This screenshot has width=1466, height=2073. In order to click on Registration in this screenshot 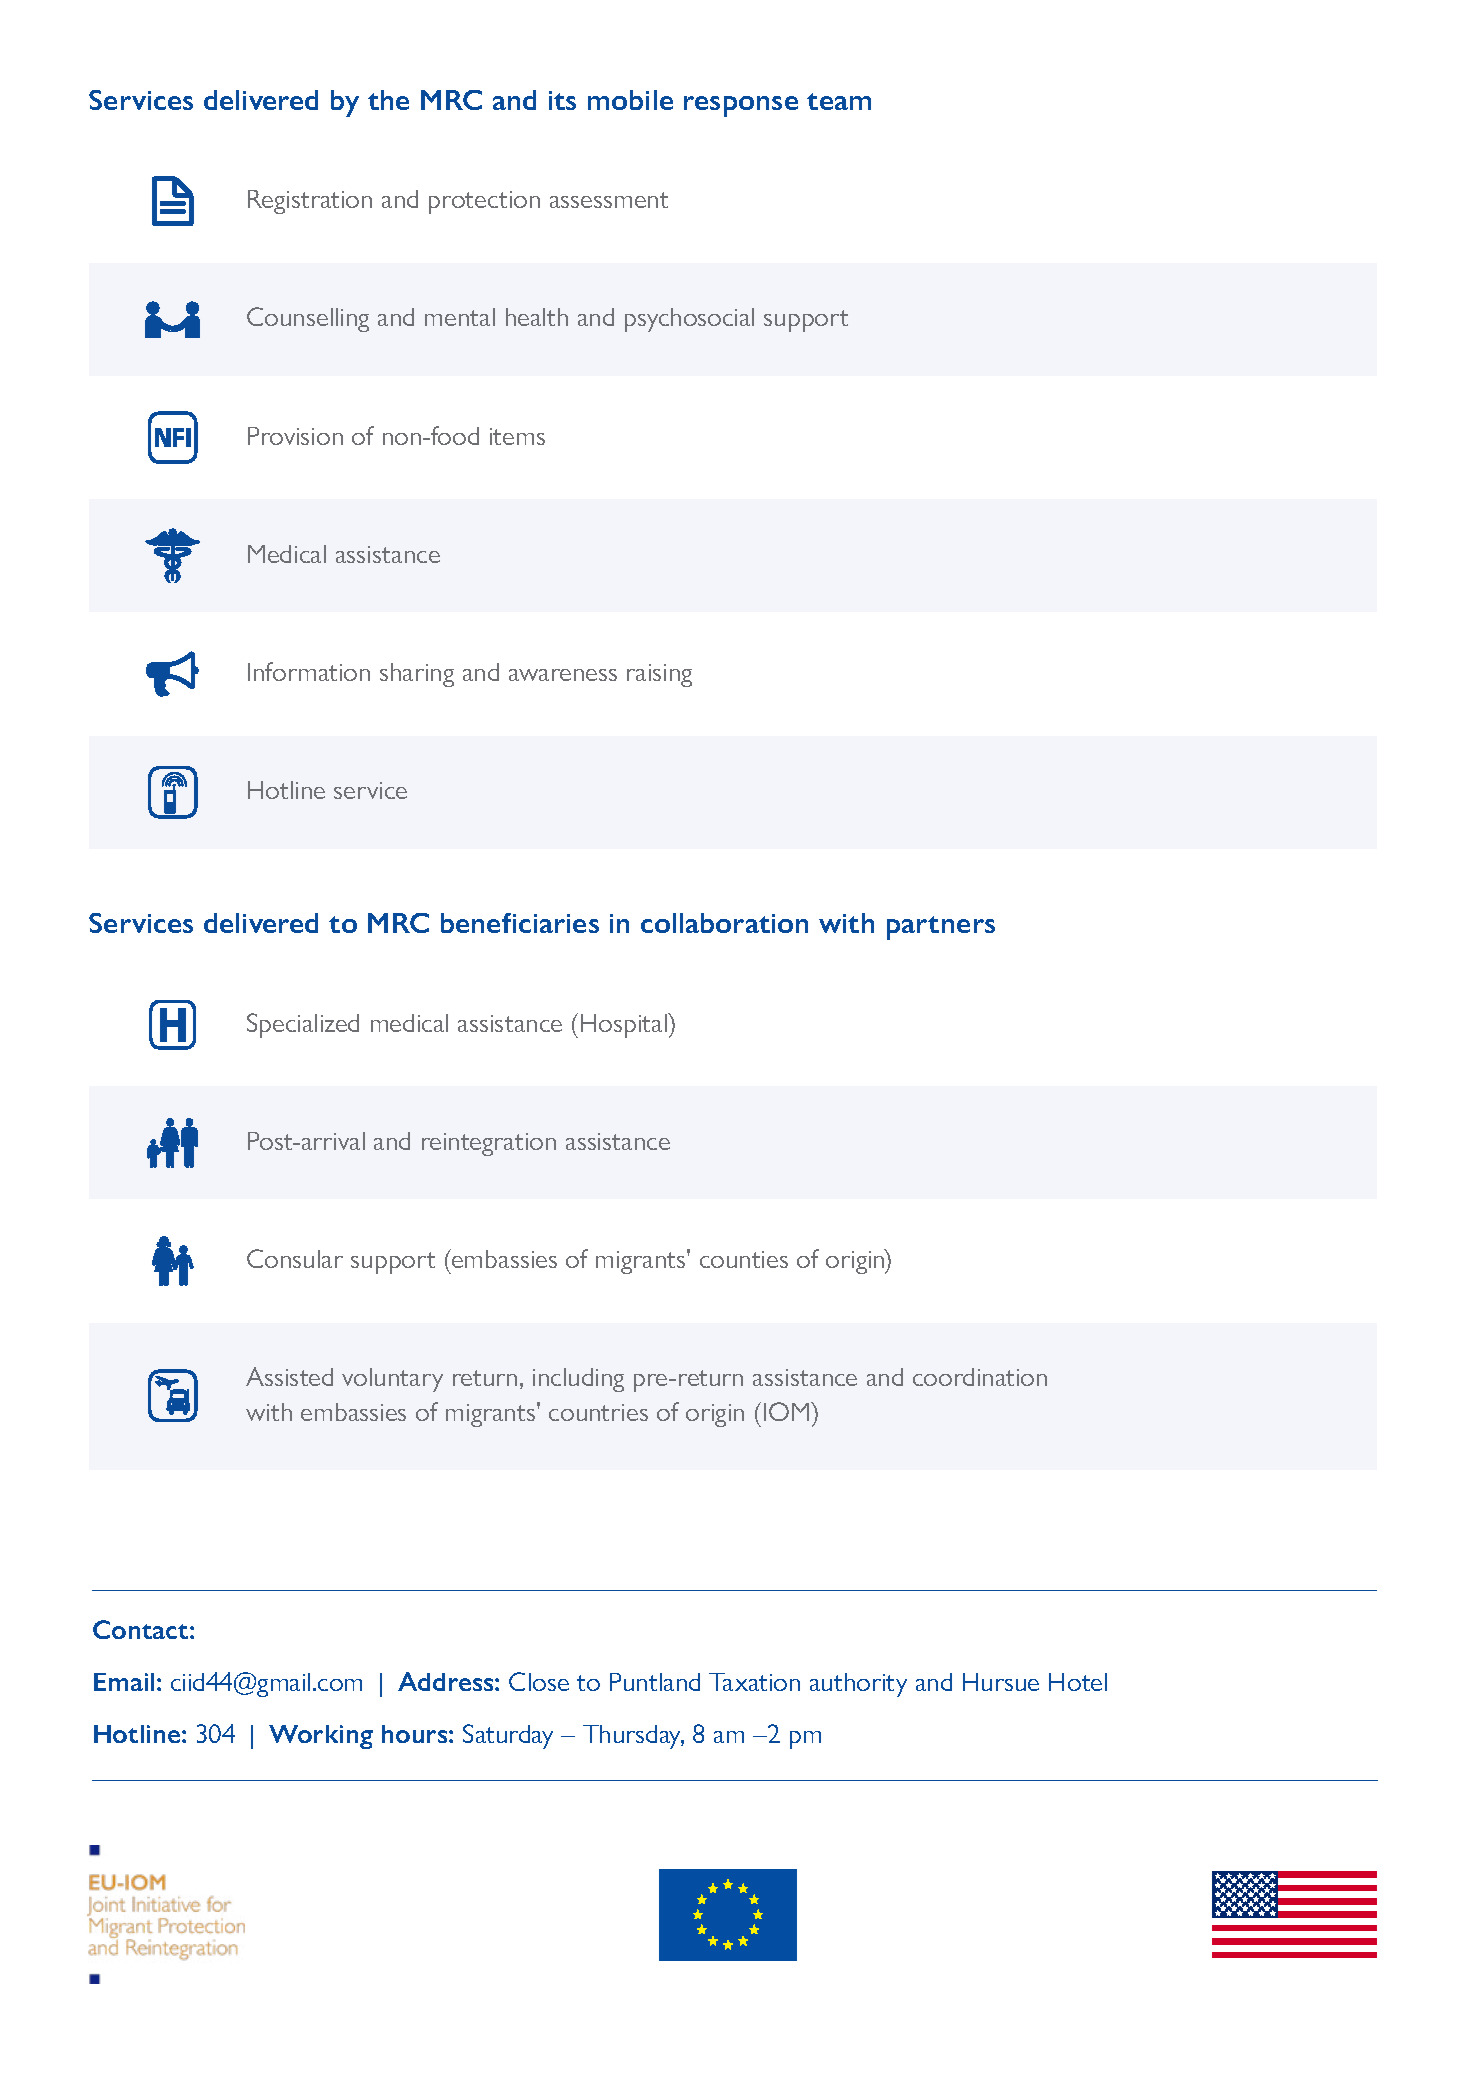, I will do `click(310, 202)`.
